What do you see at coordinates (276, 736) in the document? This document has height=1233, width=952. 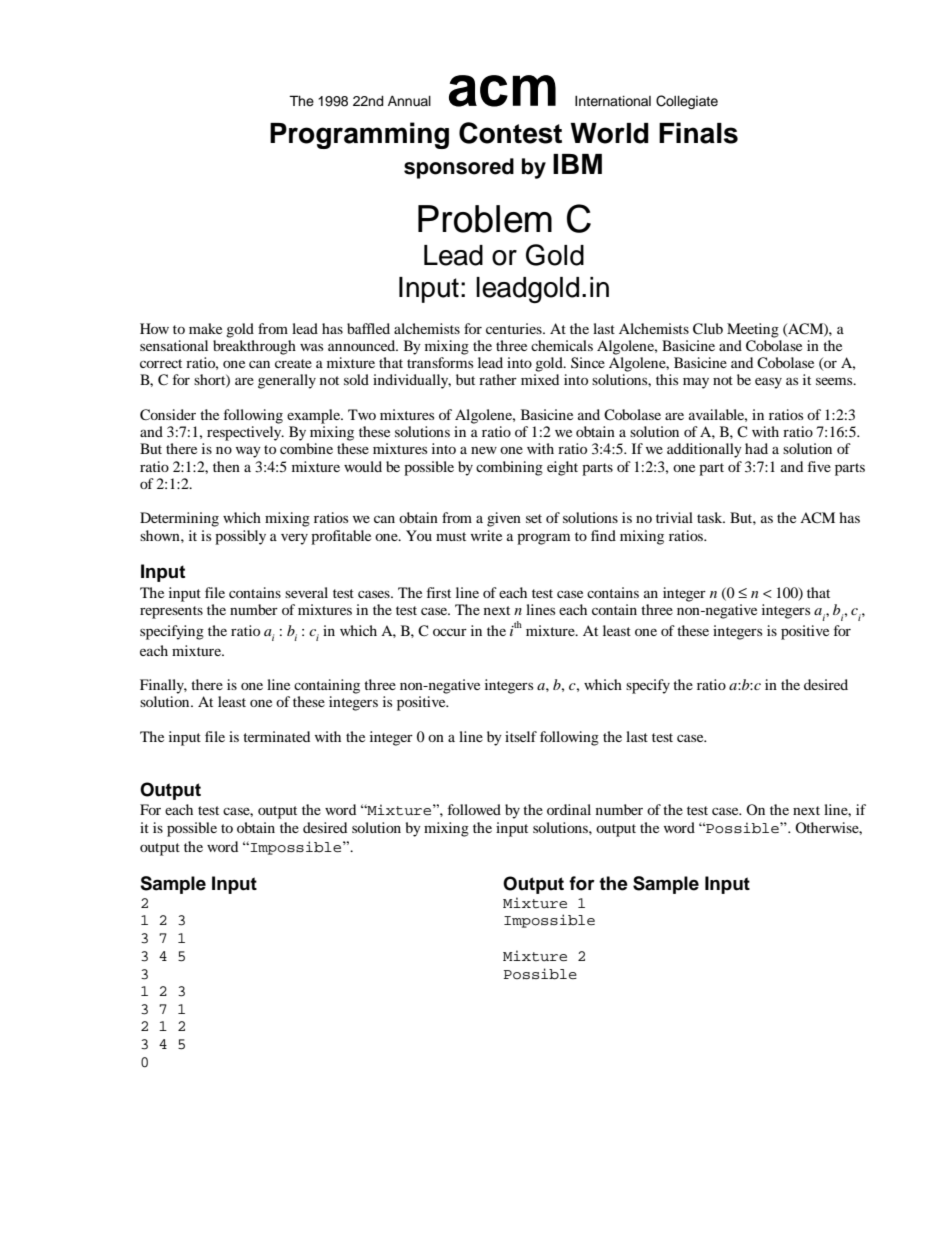 I see `terminated` at bounding box center [276, 736].
